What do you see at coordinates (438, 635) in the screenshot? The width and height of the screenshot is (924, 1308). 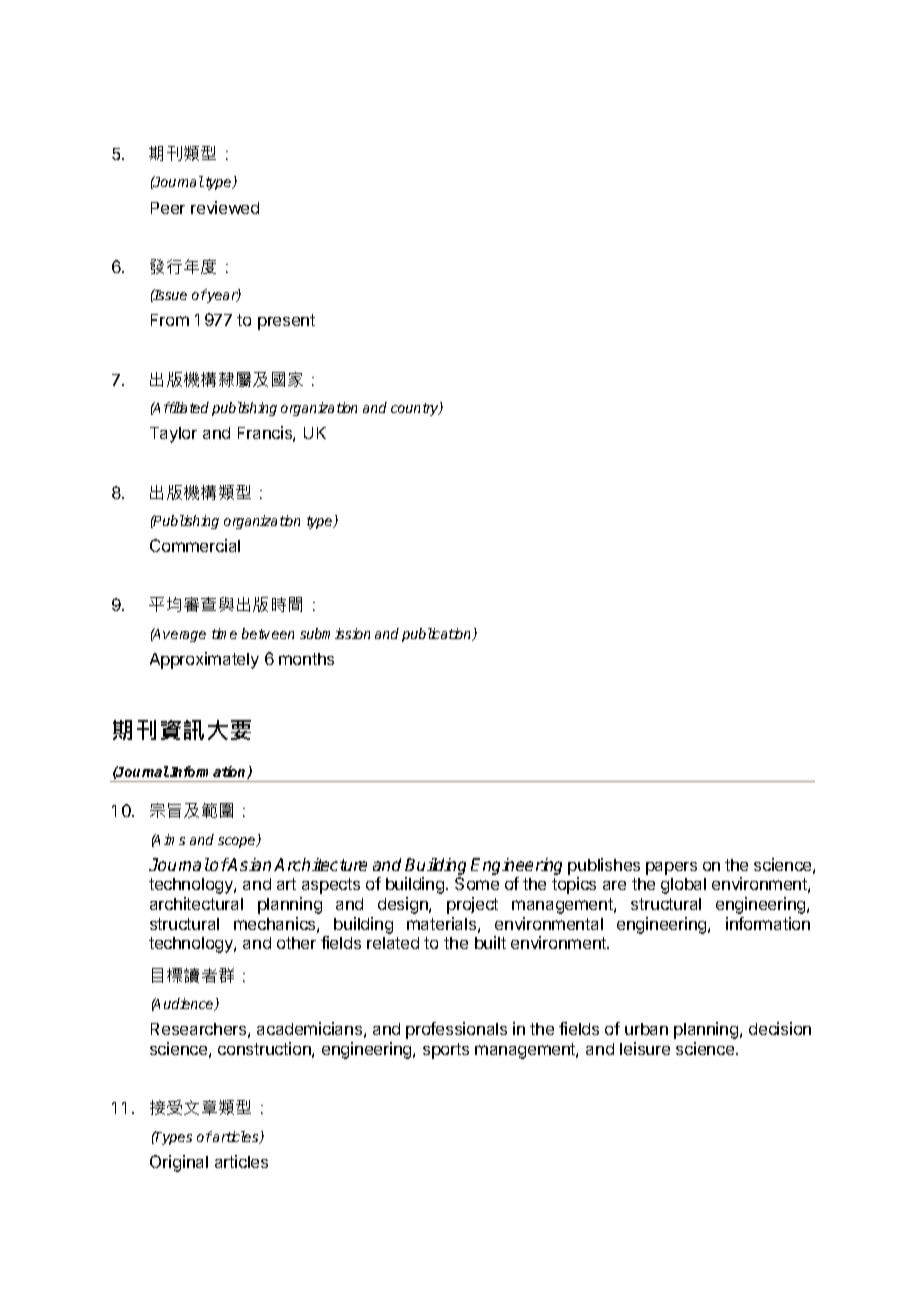 I see `publication` at bounding box center [438, 635].
